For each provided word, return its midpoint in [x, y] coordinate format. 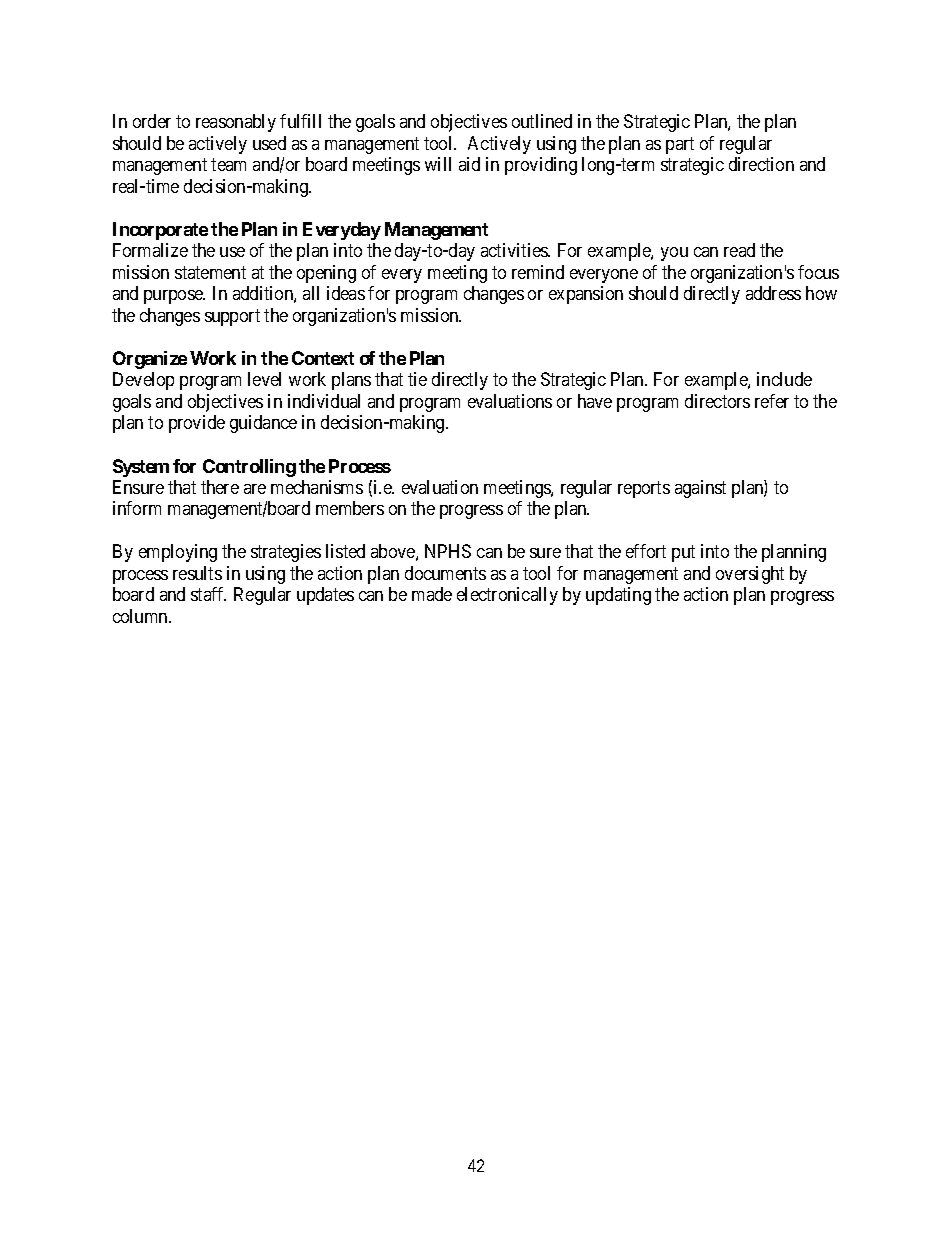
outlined [542, 121]
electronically [507, 596]
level [264, 379]
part [680, 145]
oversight [750, 575]
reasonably [236, 123]
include [784, 379]
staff [208, 594]
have [595, 401]
